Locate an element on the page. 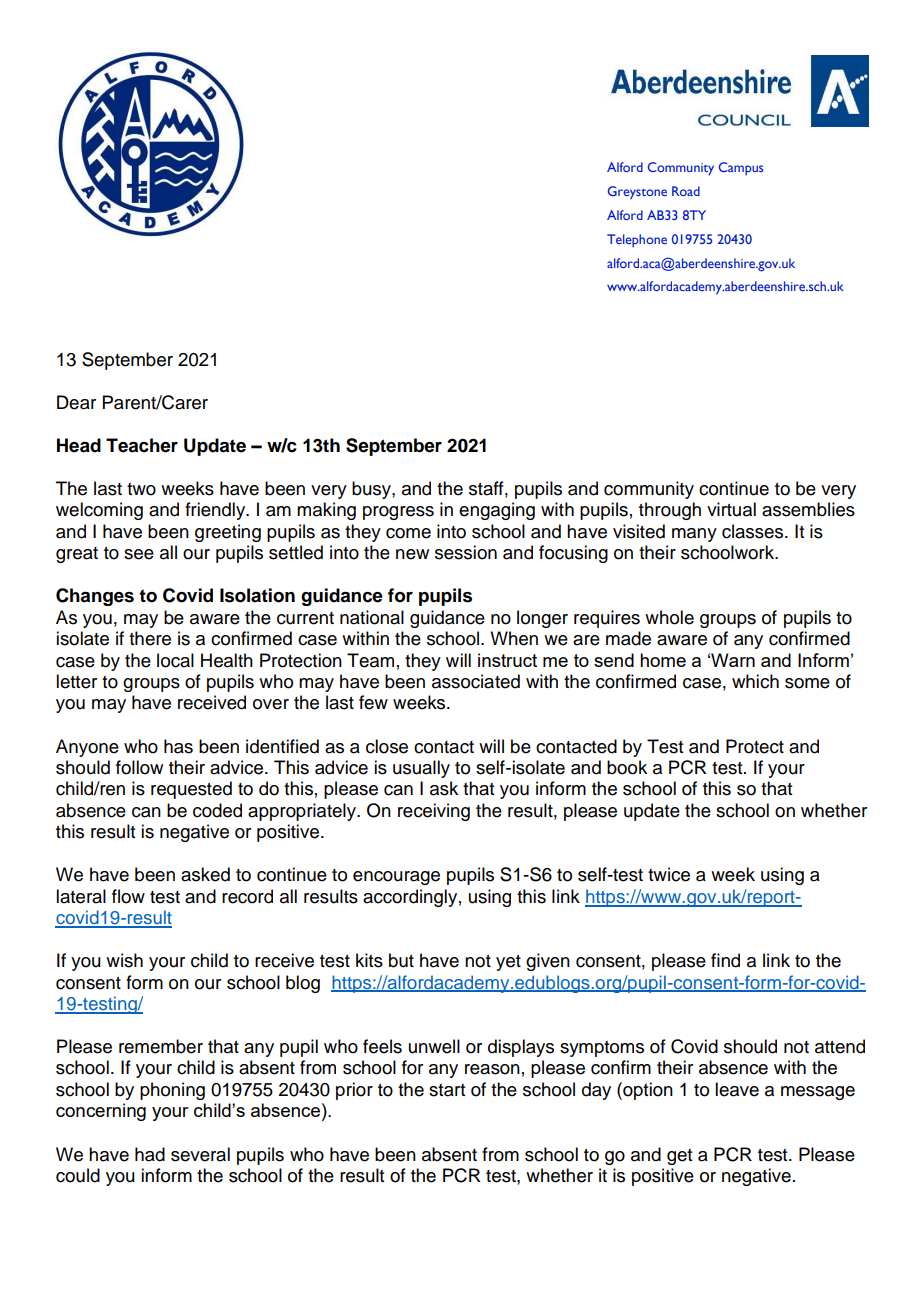  Dear is located at coordinates (76, 402).
